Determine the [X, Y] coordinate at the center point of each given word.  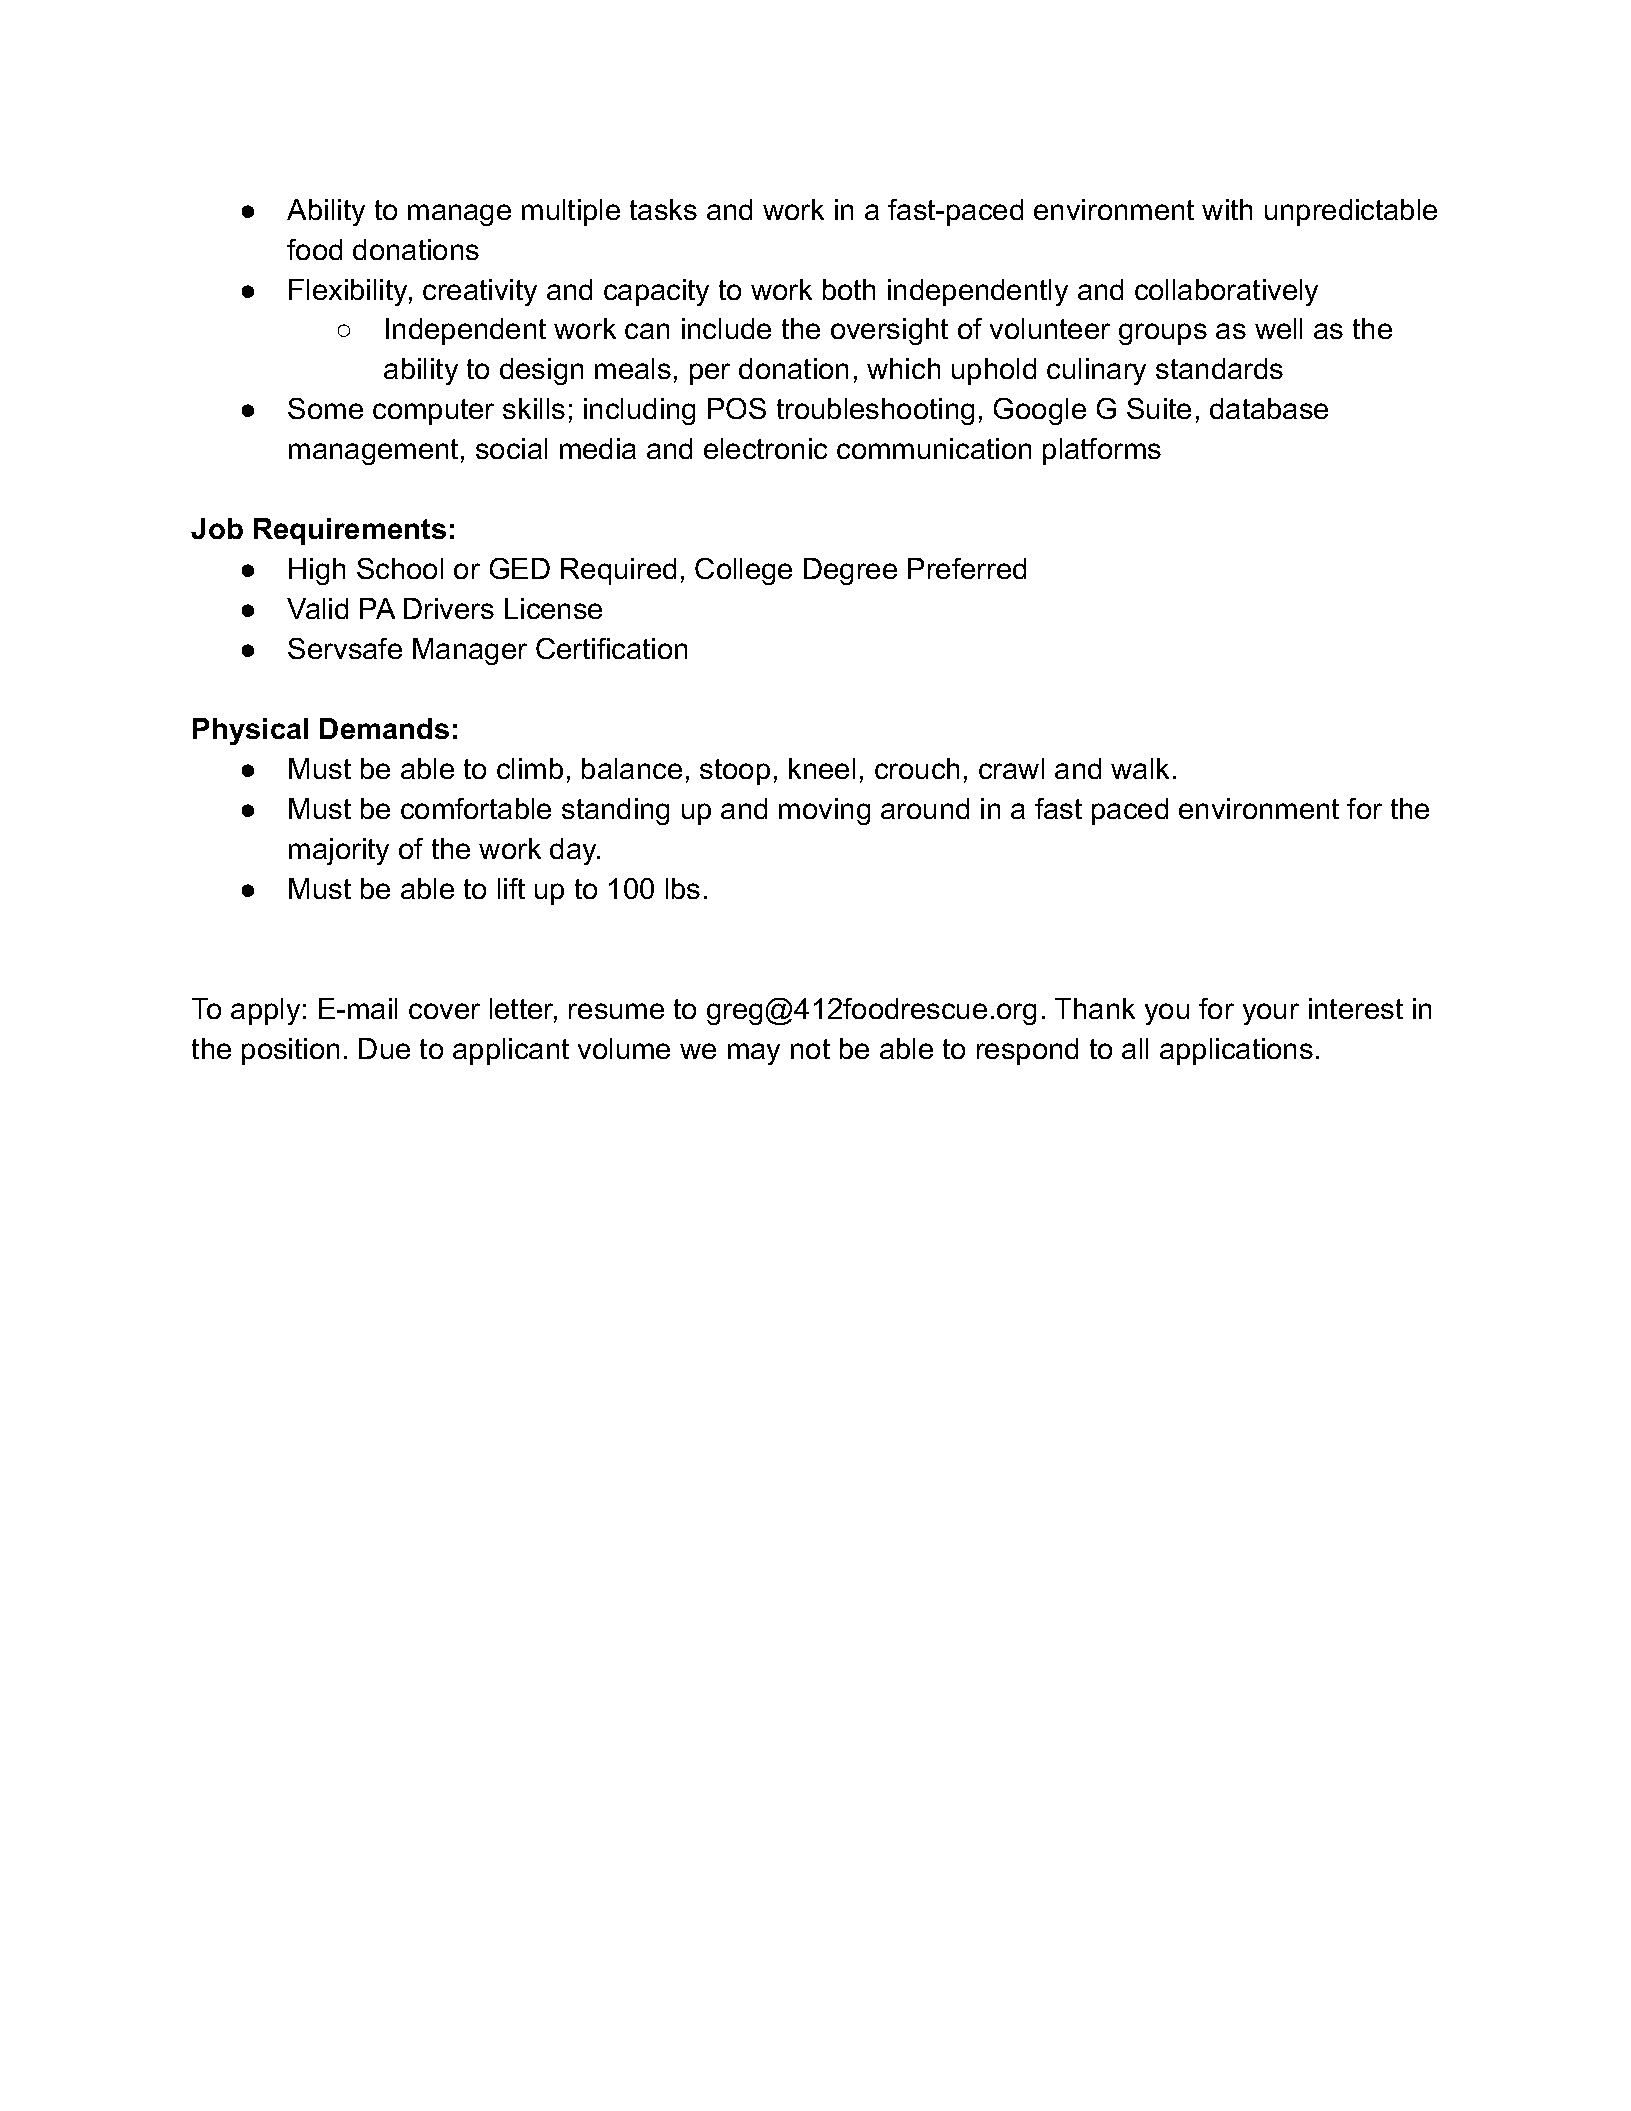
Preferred [967, 568]
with [1227, 209]
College [743, 571]
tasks [663, 209]
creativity [480, 292]
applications [1236, 1051]
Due [384, 1048]
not [810, 1049]
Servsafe [345, 648]
